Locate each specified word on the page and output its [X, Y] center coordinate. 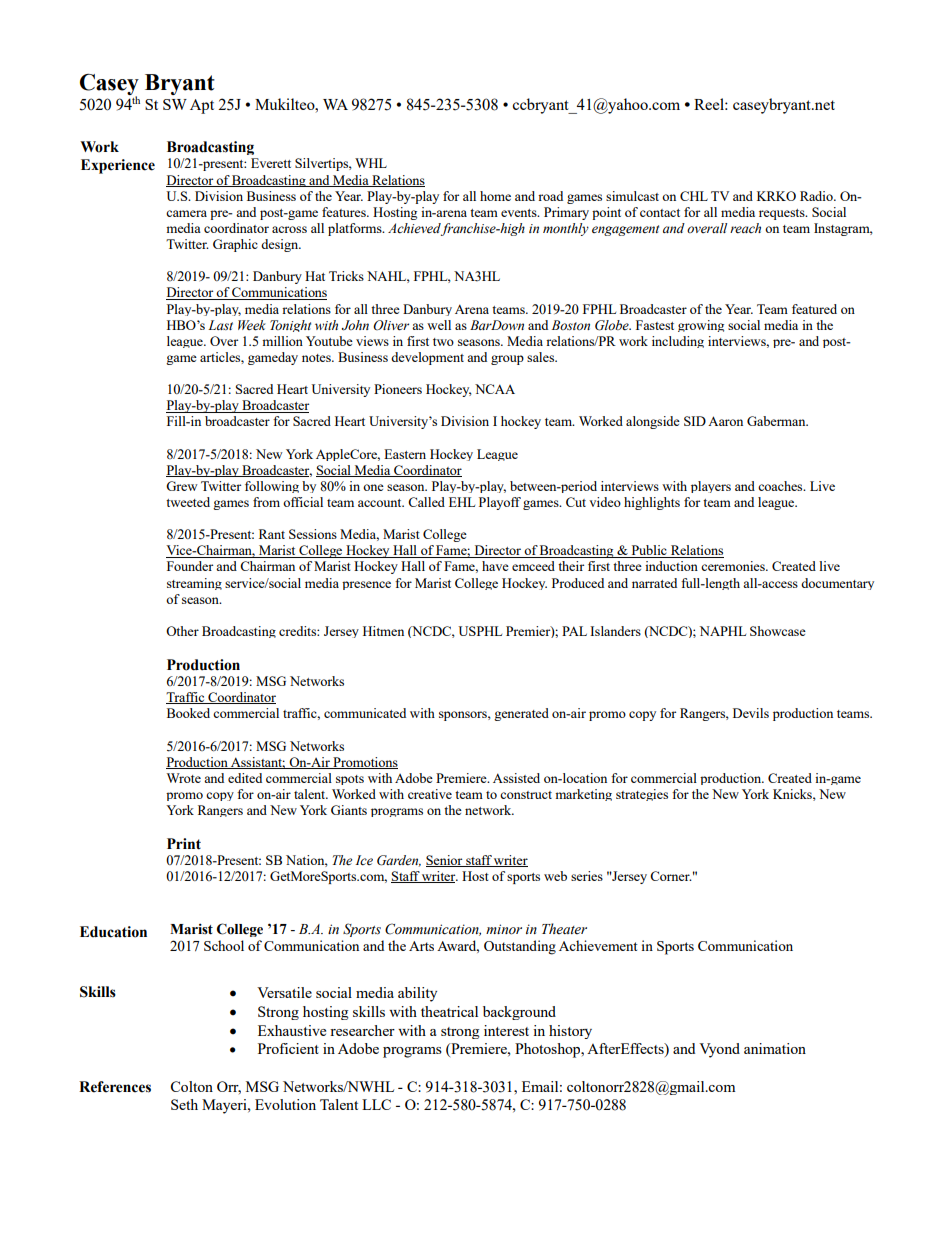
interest [506, 1030]
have [495, 566]
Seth [184, 1104]
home [495, 196]
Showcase [778, 631]
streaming [194, 584]
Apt [202, 106]
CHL [694, 196]
